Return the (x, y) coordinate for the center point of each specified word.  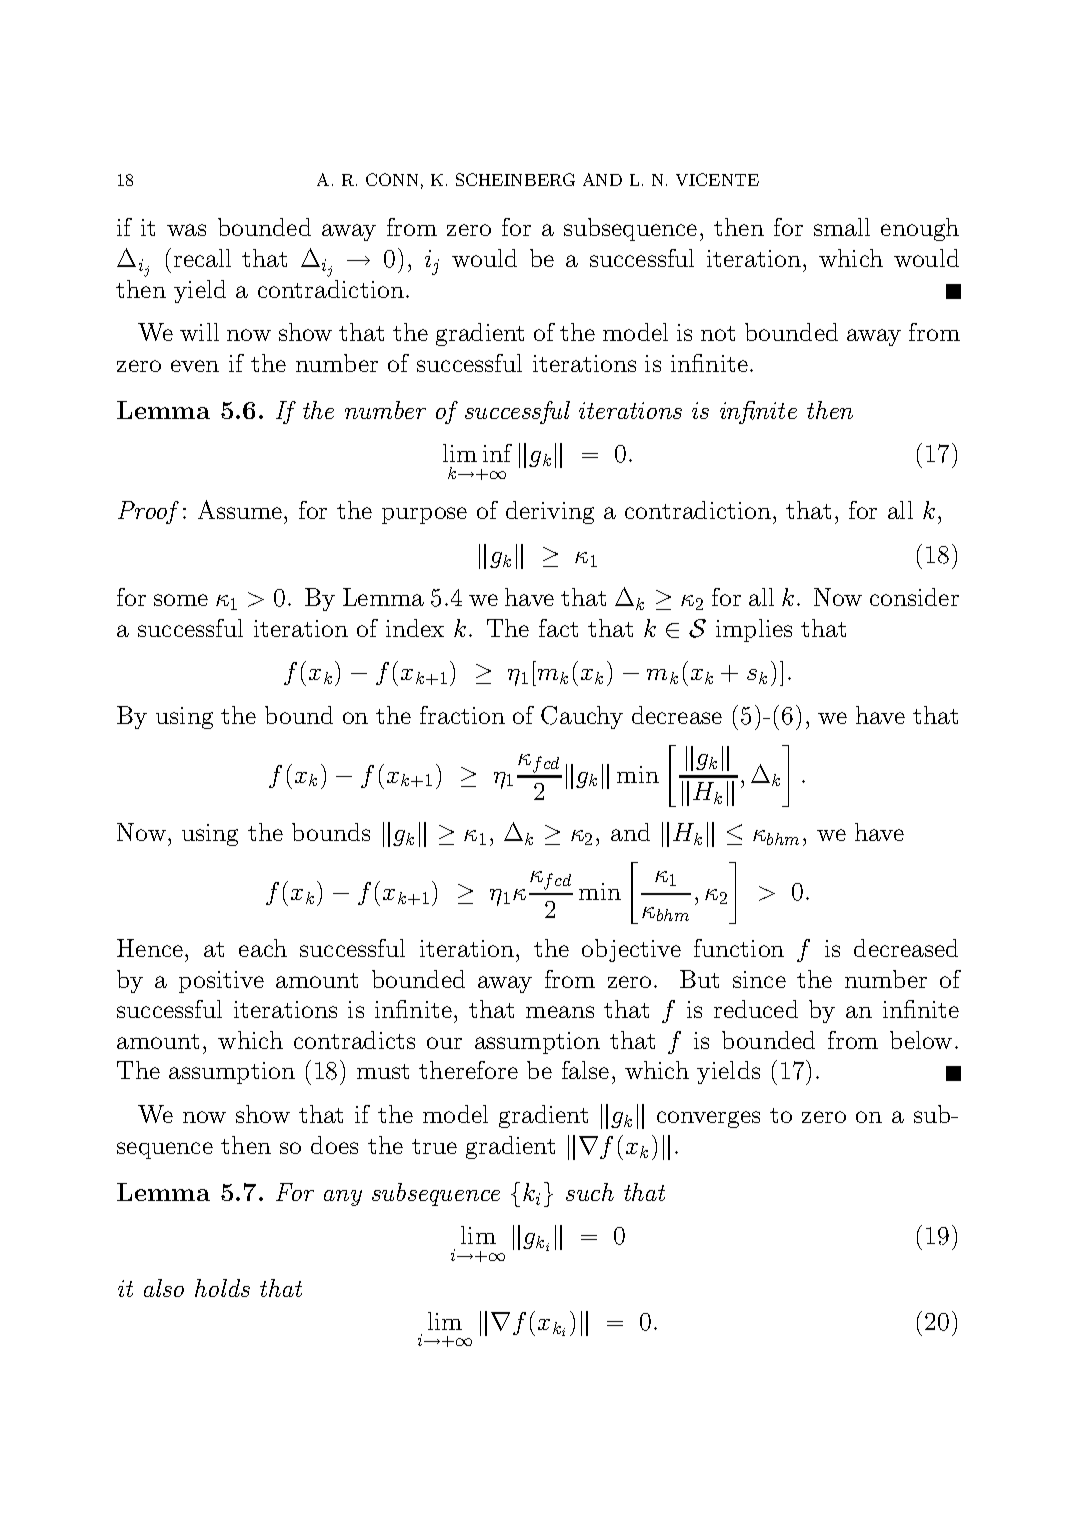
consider (914, 597)
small (842, 227)
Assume (241, 509)
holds (222, 1288)
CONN (392, 179)
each (263, 948)
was (186, 230)
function (739, 948)
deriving (550, 512)
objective (631, 950)
